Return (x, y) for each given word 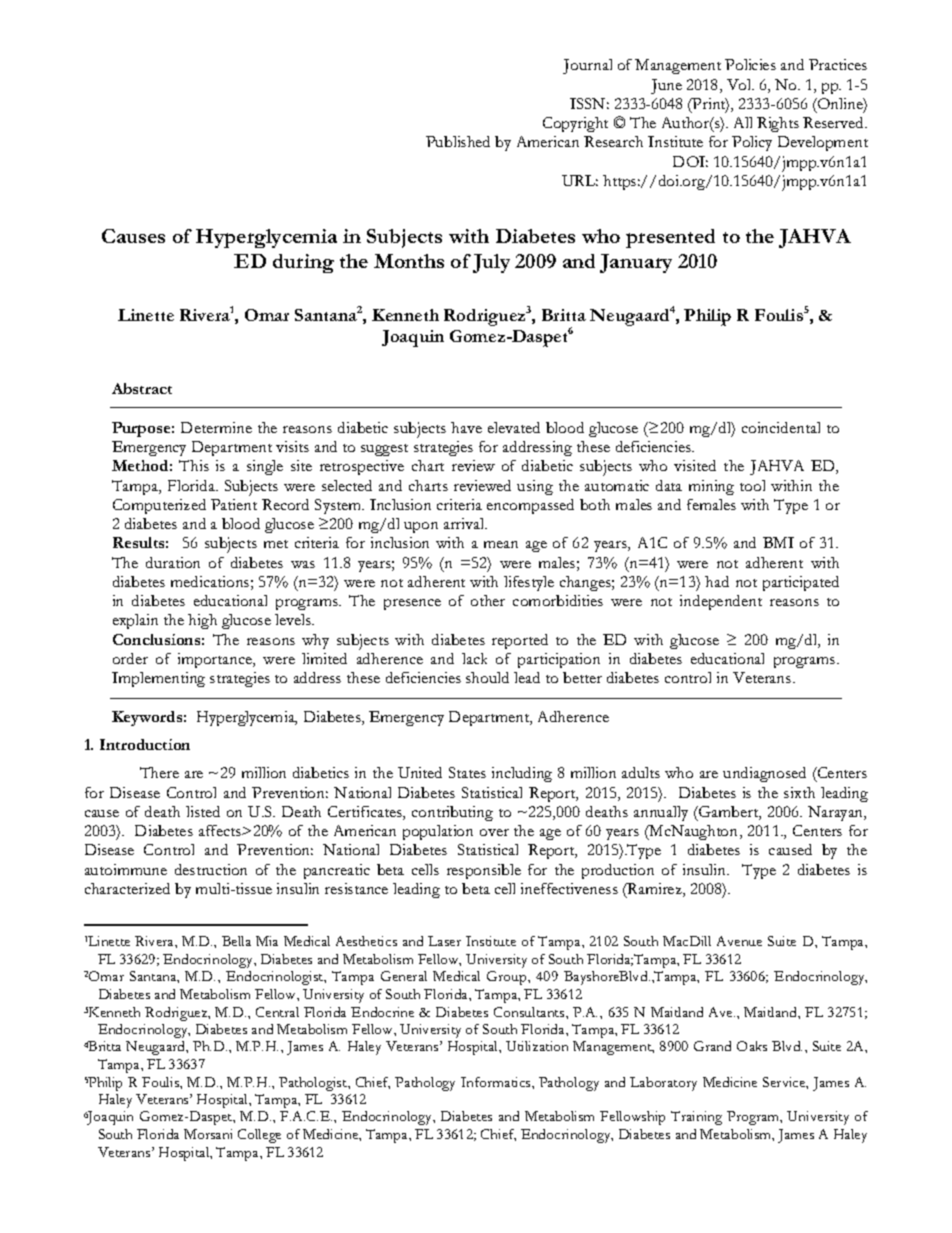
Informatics (497, 1082)
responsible (484, 871)
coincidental (781, 427)
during (303, 263)
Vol (740, 84)
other (488, 600)
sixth (799, 792)
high (202, 621)
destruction (211, 869)
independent (721, 602)
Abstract (142, 388)
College (259, 1136)
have (466, 427)
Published (458, 141)
